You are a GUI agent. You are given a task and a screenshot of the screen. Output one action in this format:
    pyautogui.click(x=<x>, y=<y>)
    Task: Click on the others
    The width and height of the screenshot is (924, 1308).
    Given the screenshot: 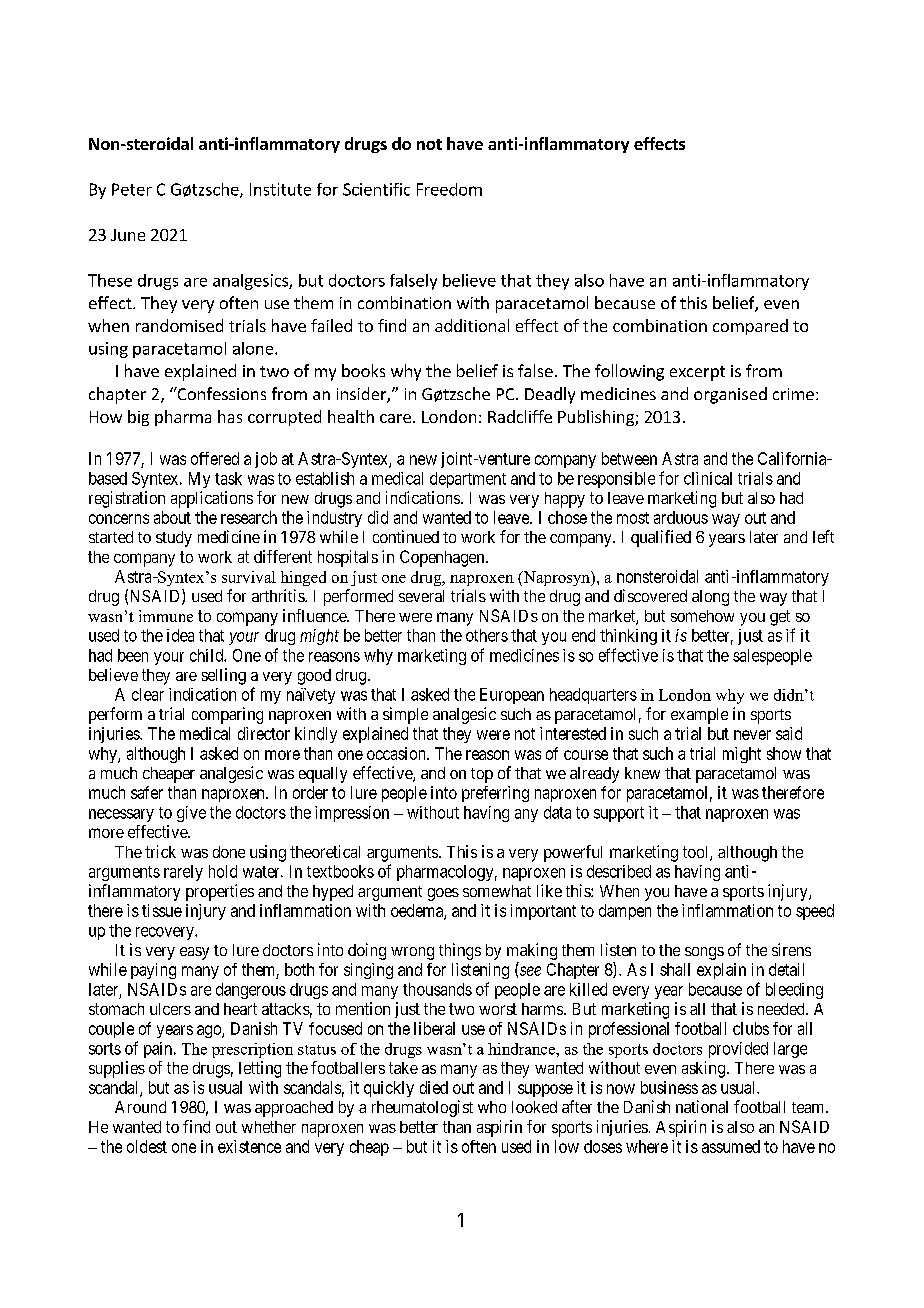 What is the action you would take?
    pyautogui.click(x=487, y=635)
